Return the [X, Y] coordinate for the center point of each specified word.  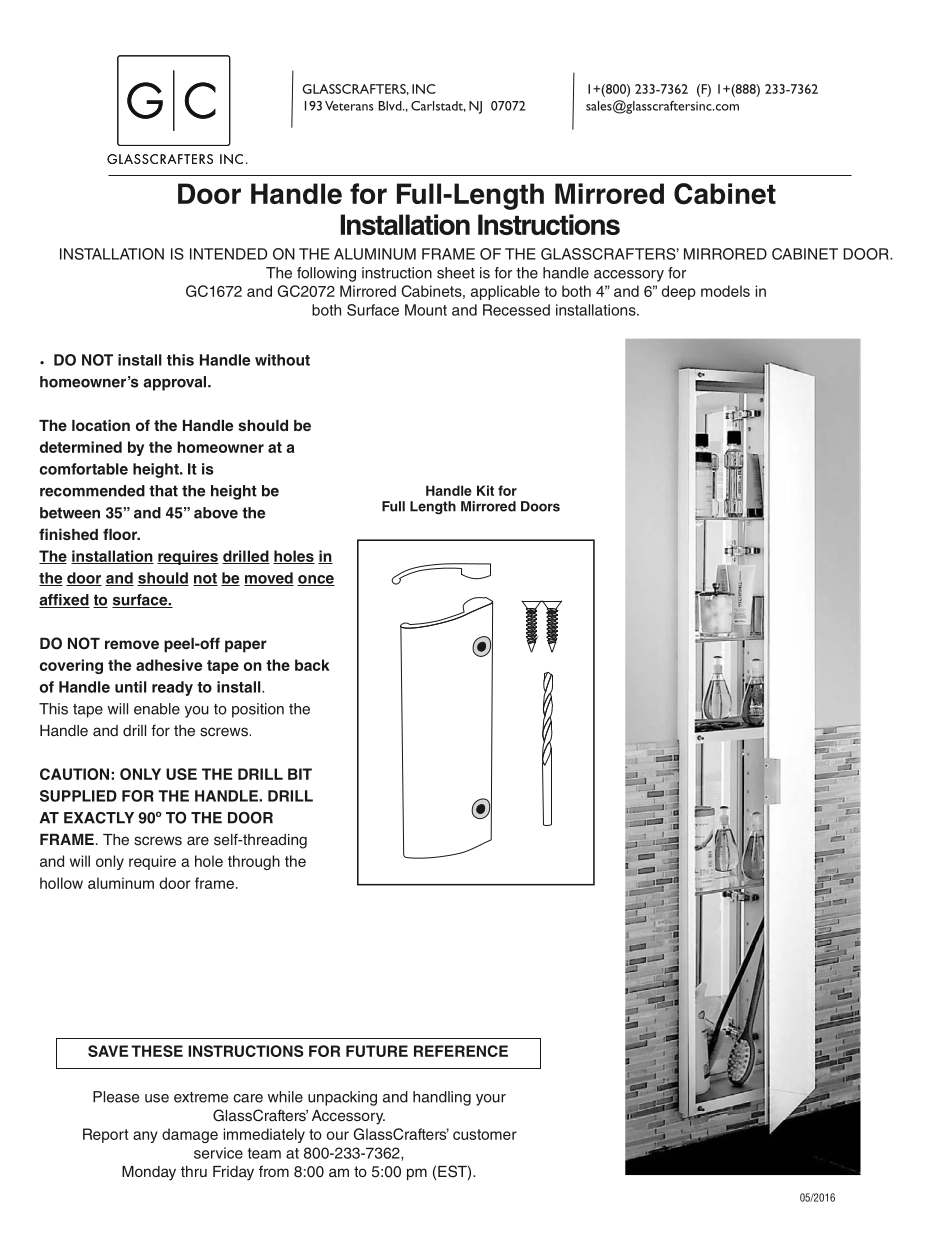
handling [442, 1098]
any [145, 1137]
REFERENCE [461, 1051]
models [725, 291]
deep [679, 292]
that [163, 491]
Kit [485, 490]
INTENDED [228, 254]
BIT [300, 774]
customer [485, 1134]
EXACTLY [99, 818]
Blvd [391, 106]
